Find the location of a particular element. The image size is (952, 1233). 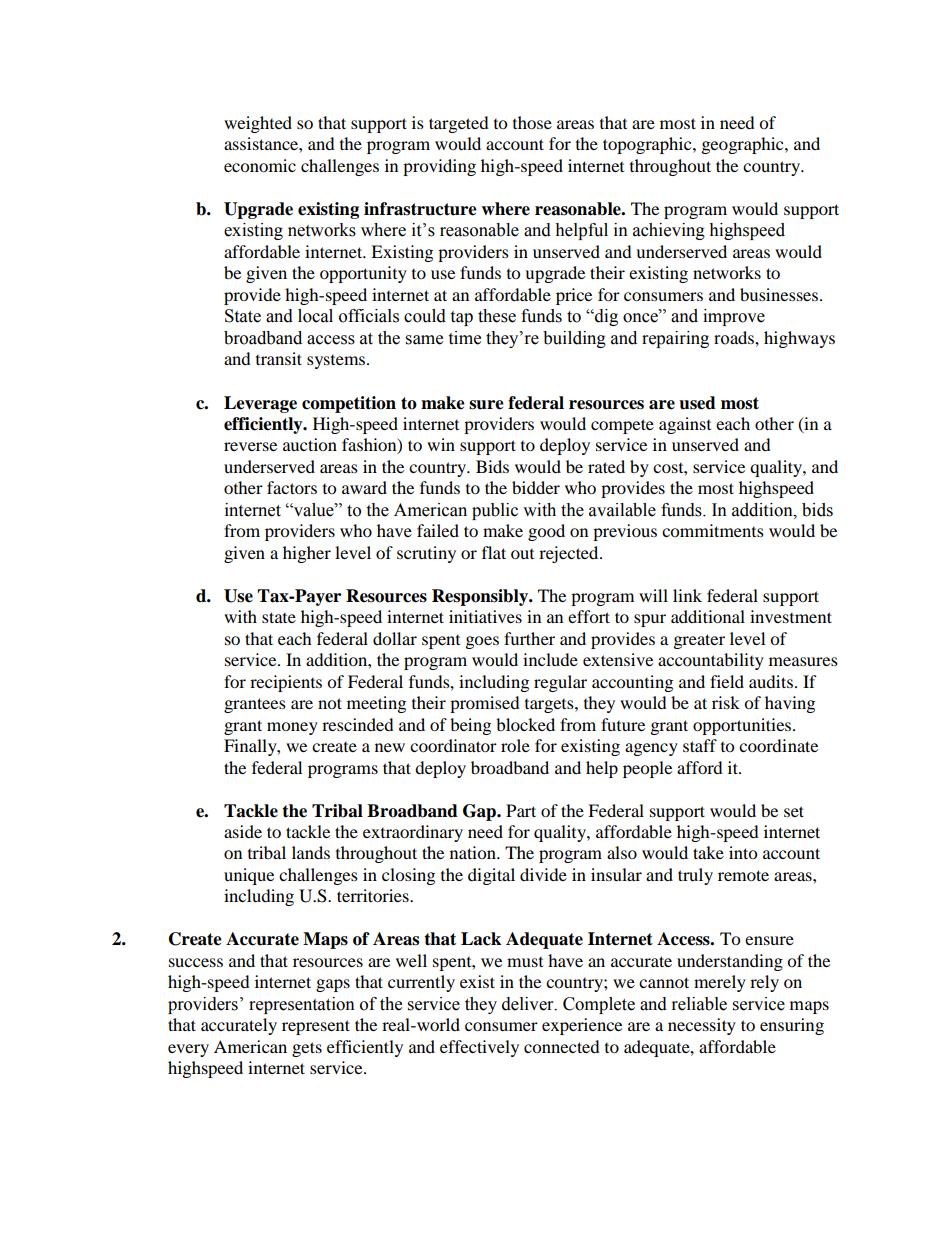

geographic is located at coordinates (744, 145).
